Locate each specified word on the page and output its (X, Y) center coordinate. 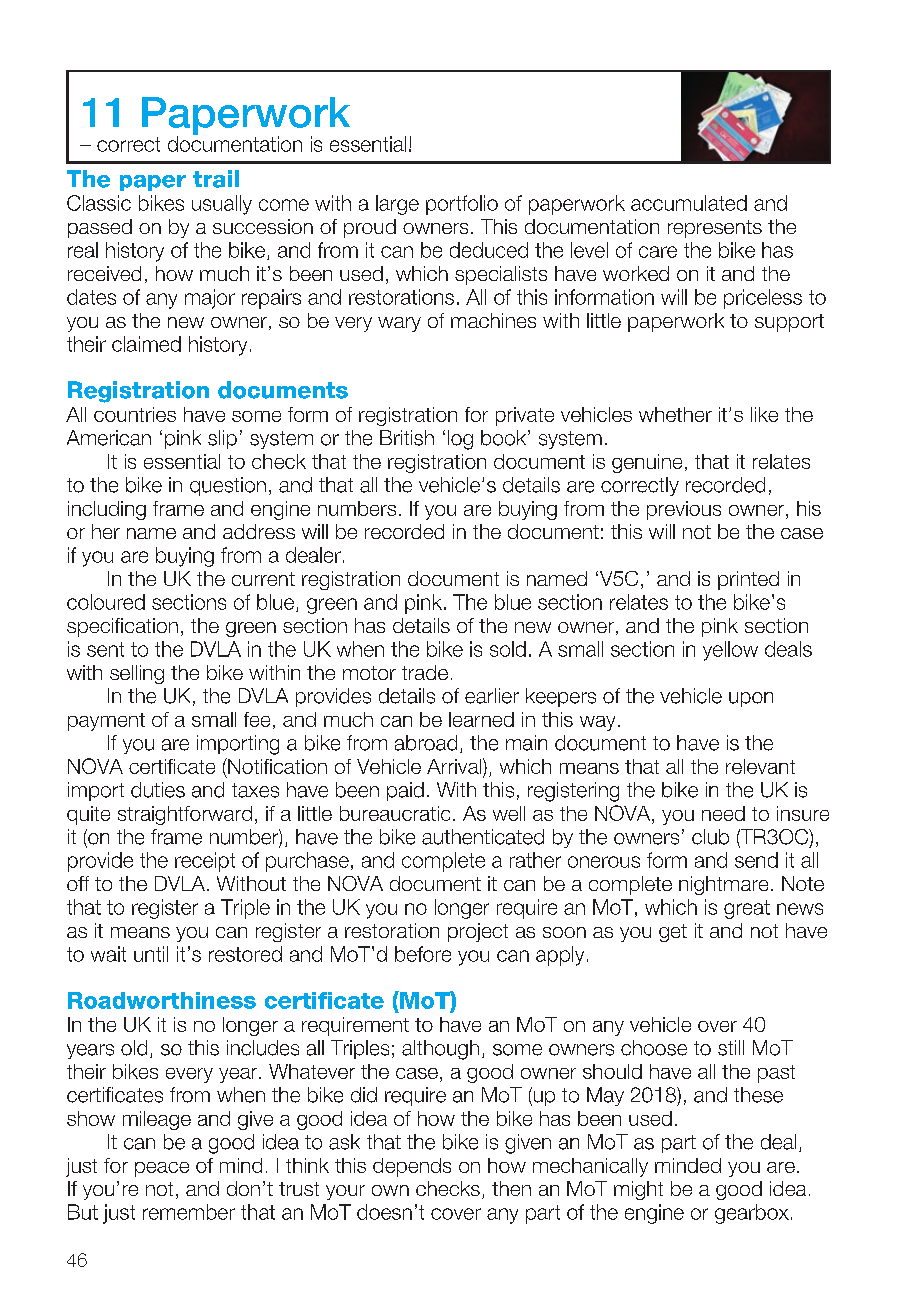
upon (751, 699)
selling (137, 674)
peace (162, 1169)
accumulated (689, 203)
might (638, 1190)
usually (222, 205)
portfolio (462, 205)
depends (412, 1167)
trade (425, 672)
